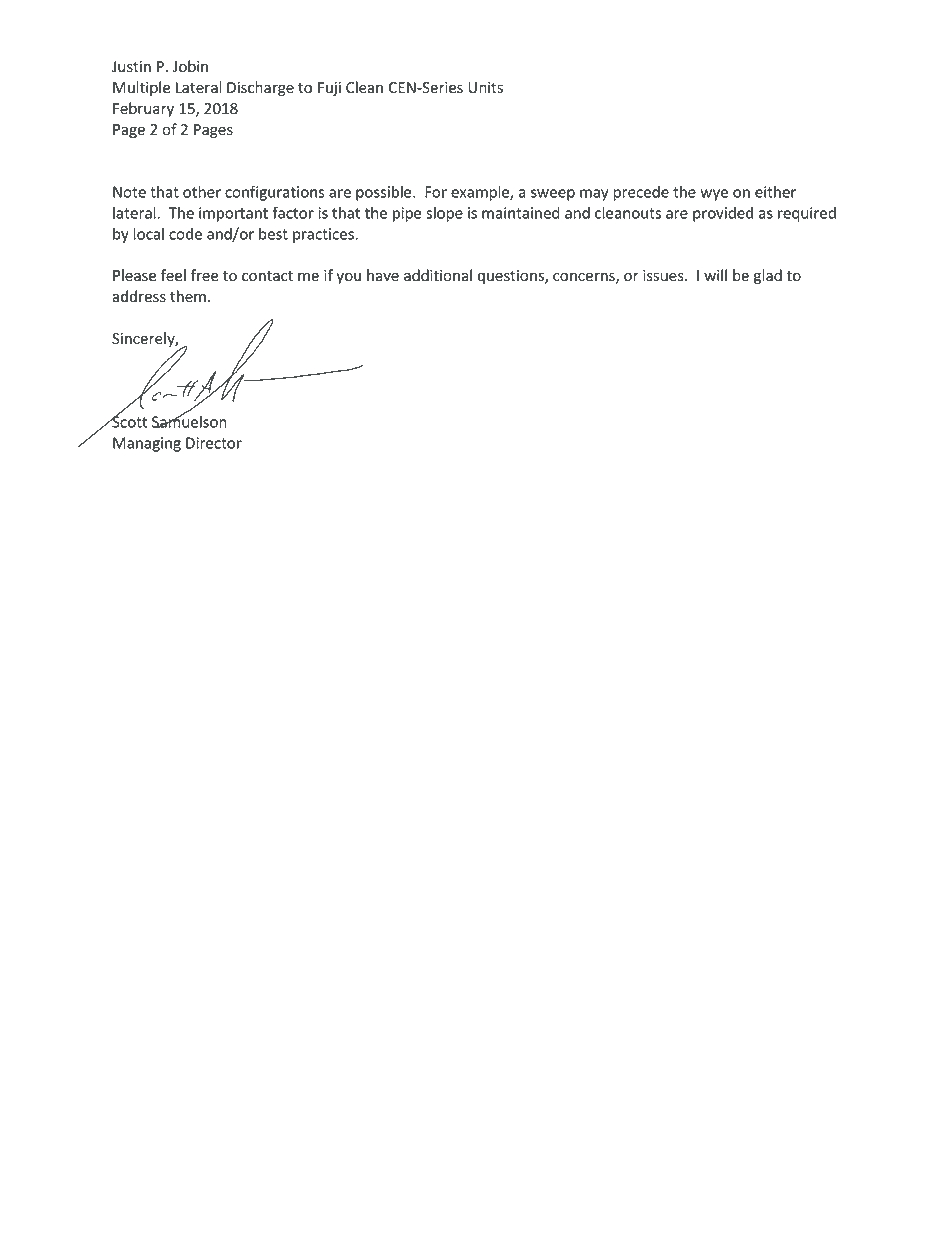 Image resolution: width=952 pixels, height=1233 pixels. I want to click on Units, so click(485, 87).
